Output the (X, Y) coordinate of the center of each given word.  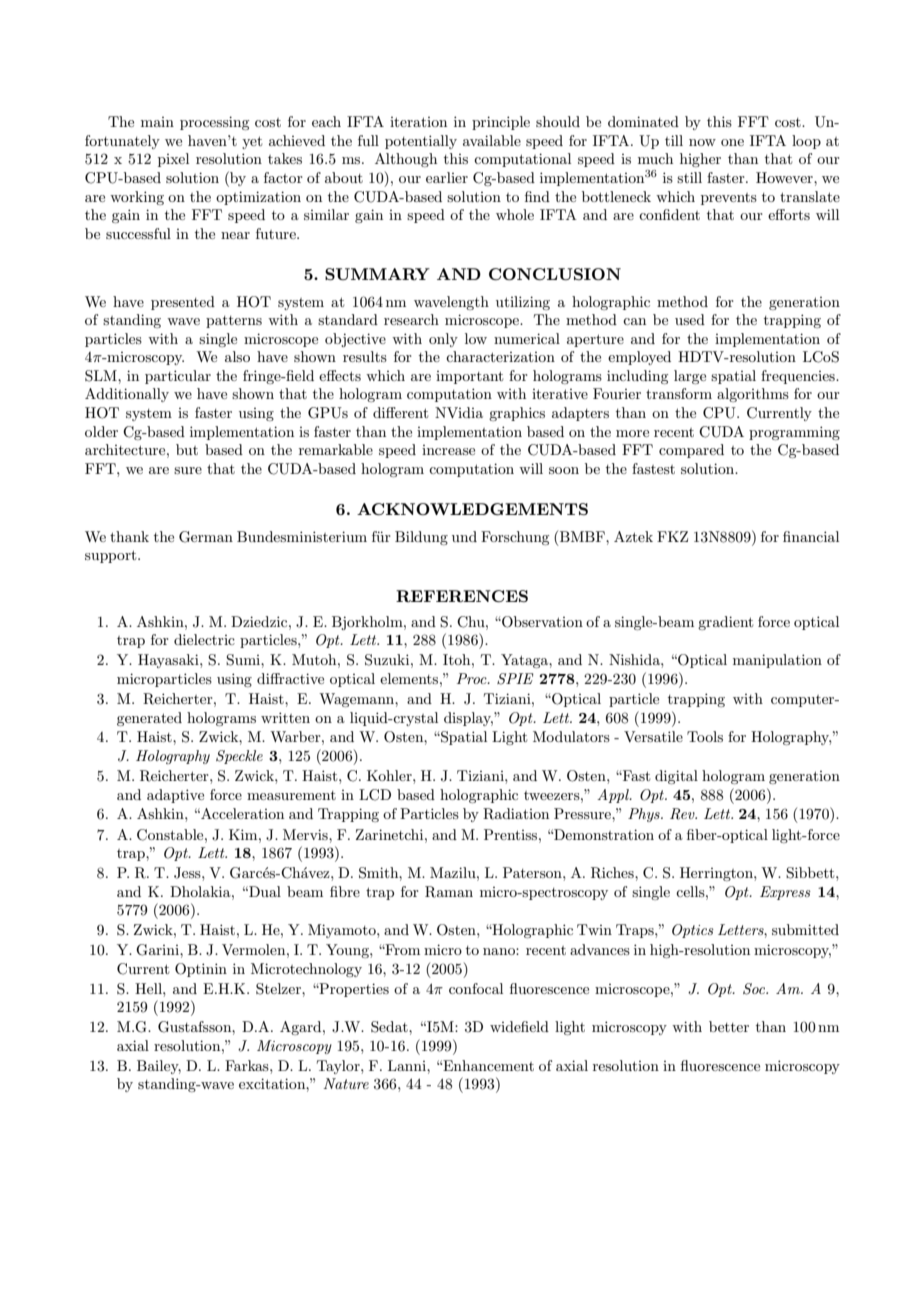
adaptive (175, 796)
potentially (421, 142)
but (187, 449)
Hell (149, 988)
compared (691, 451)
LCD (375, 795)
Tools (705, 736)
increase (448, 450)
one (732, 142)
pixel (173, 160)
